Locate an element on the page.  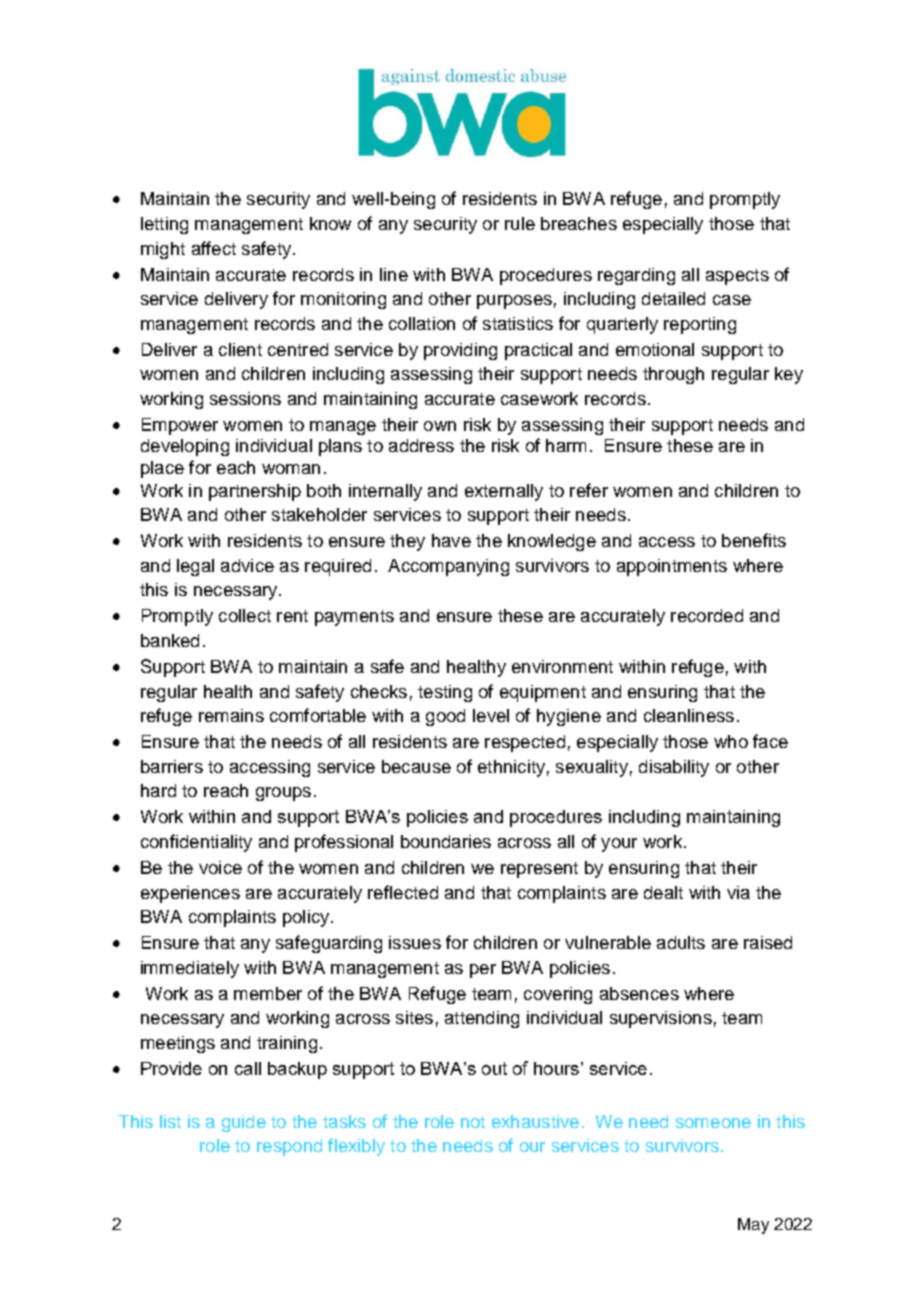
rule is located at coordinates (520, 223).
